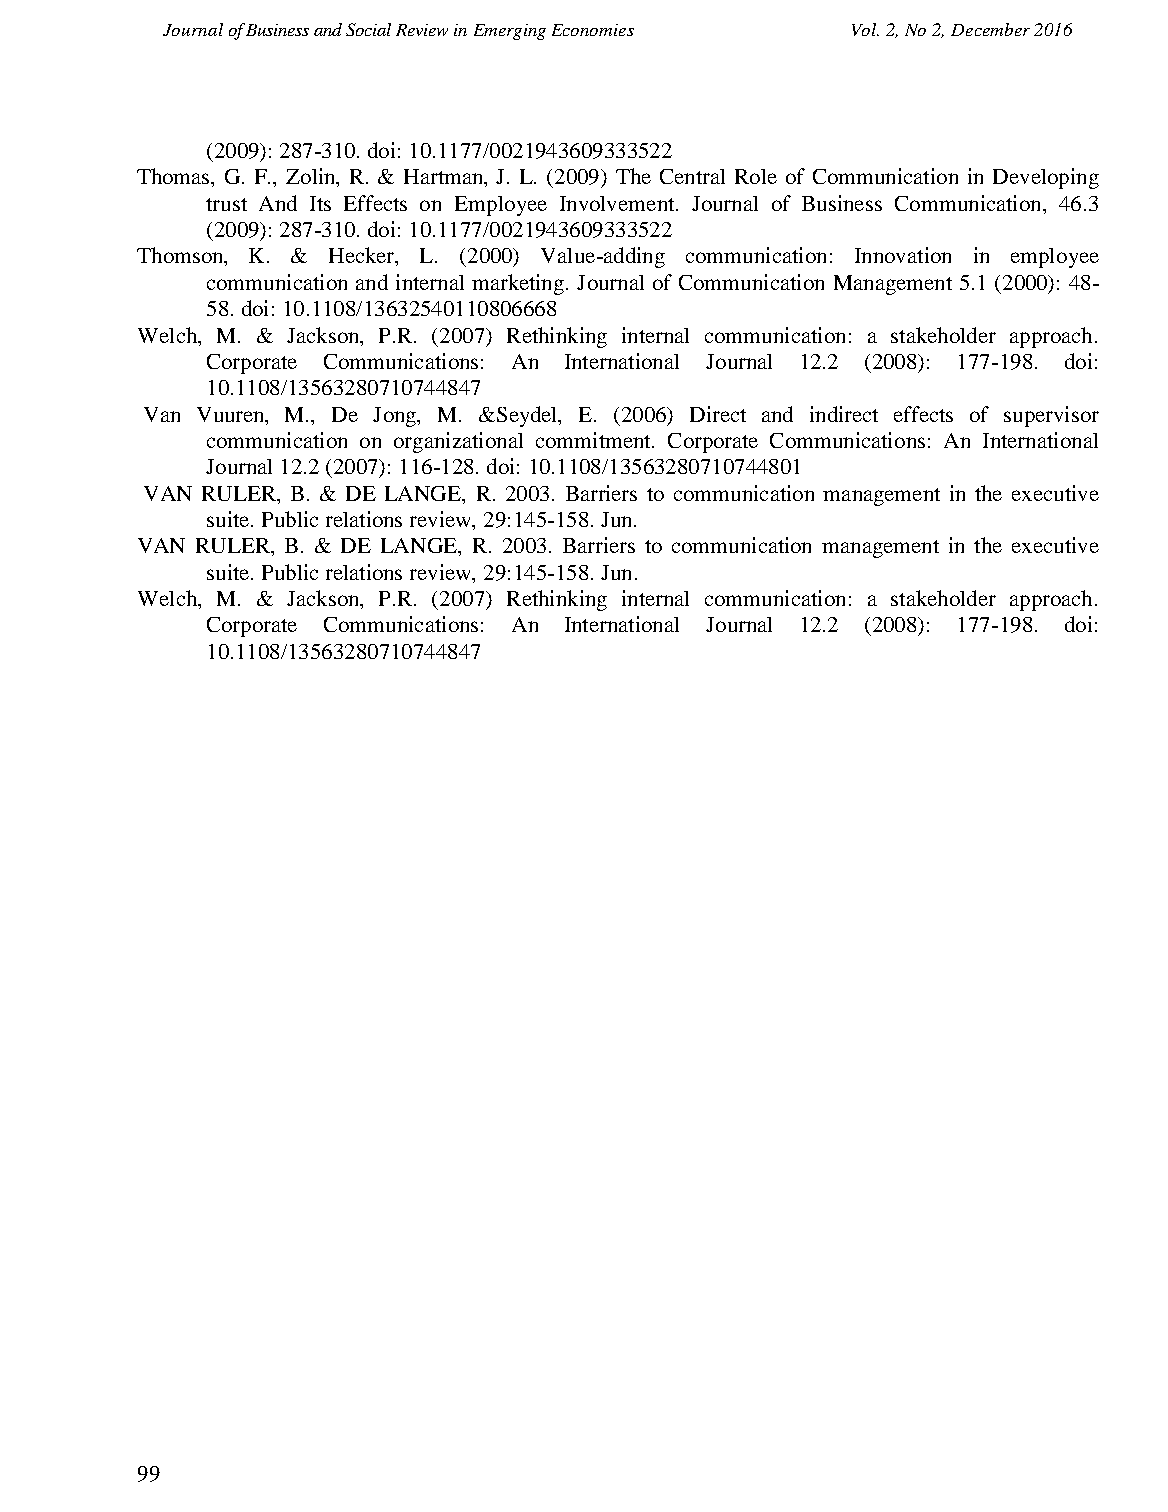  What do you see at coordinates (903, 255) in the page?
I see `Innovation` at bounding box center [903, 255].
